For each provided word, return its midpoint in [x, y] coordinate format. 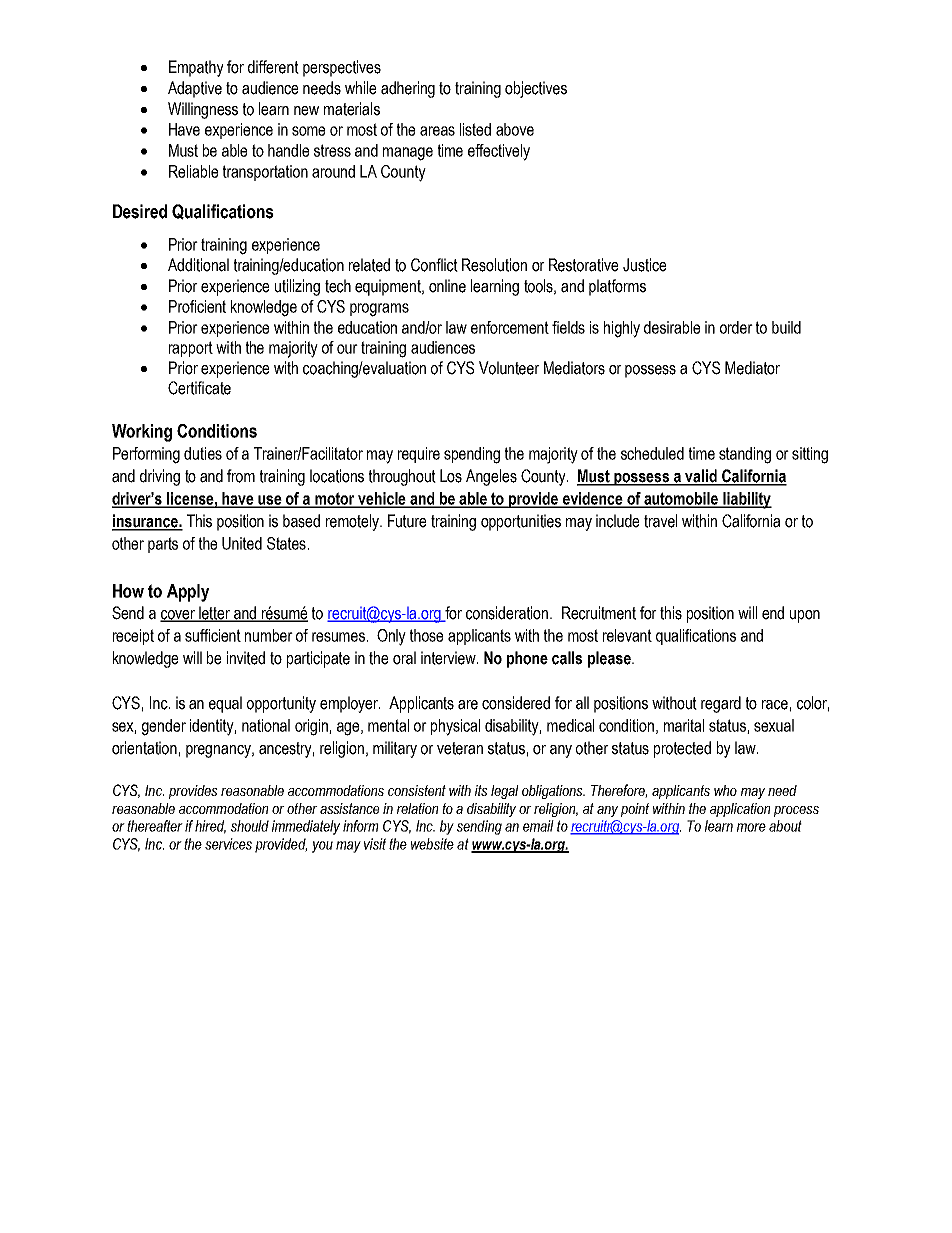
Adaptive [195, 89]
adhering [408, 89]
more [751, 827]
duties [203, 453]
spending [472, 455]
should [250, 826]
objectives [536, 89]
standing [745, 455]
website [432, 844]
